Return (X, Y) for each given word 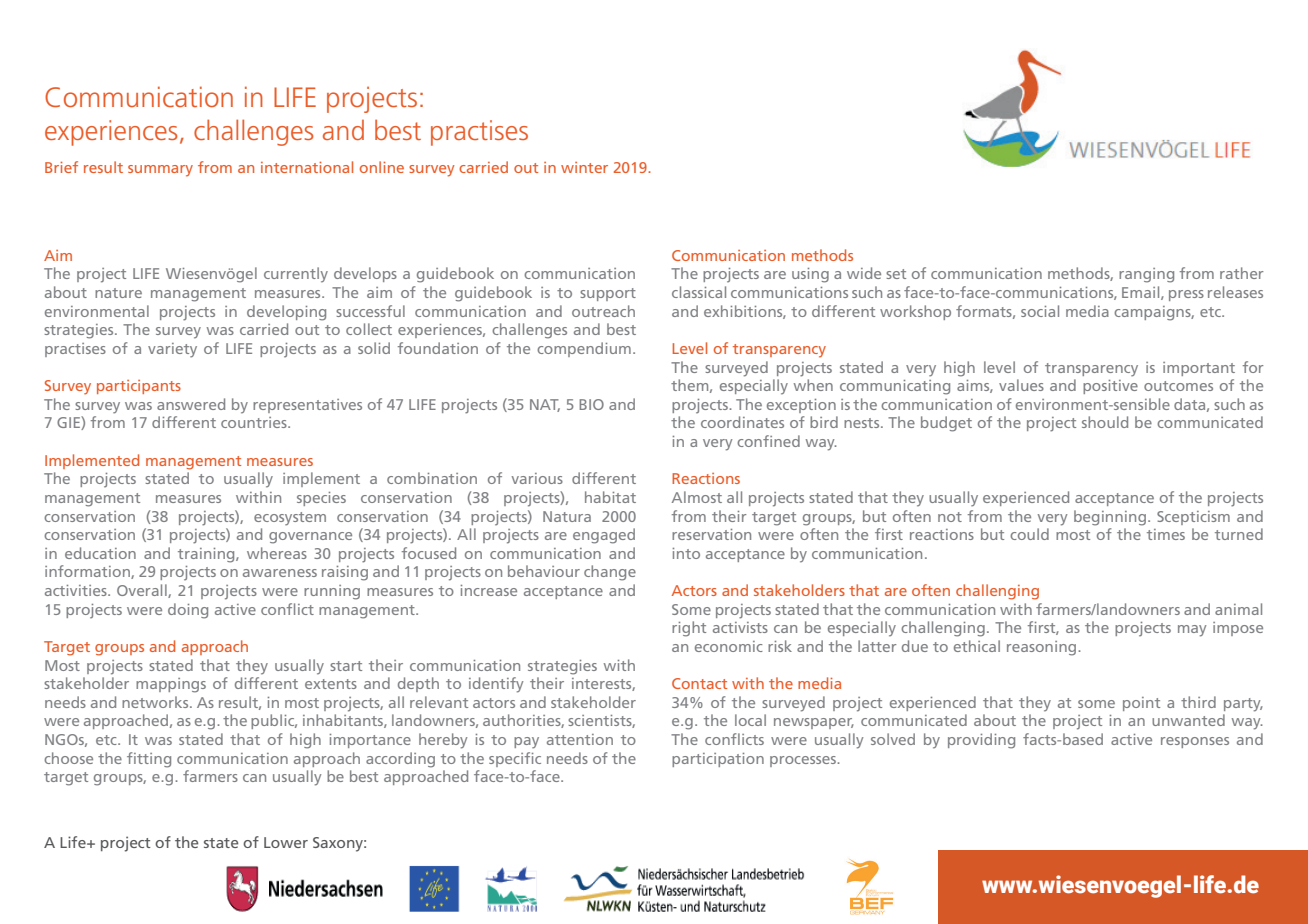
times (1166, 534)
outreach (603, 311)
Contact (699, 683)
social (1040, 311)
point (1141, 704)
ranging (1146, 275)
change (610, 573)
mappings (171, 685)
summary (160, 171)
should (1105, 422)
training (207, 555)
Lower (286, 842)
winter (584, 167)
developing (286, 313)
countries (255, 422)
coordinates (742, 422)
